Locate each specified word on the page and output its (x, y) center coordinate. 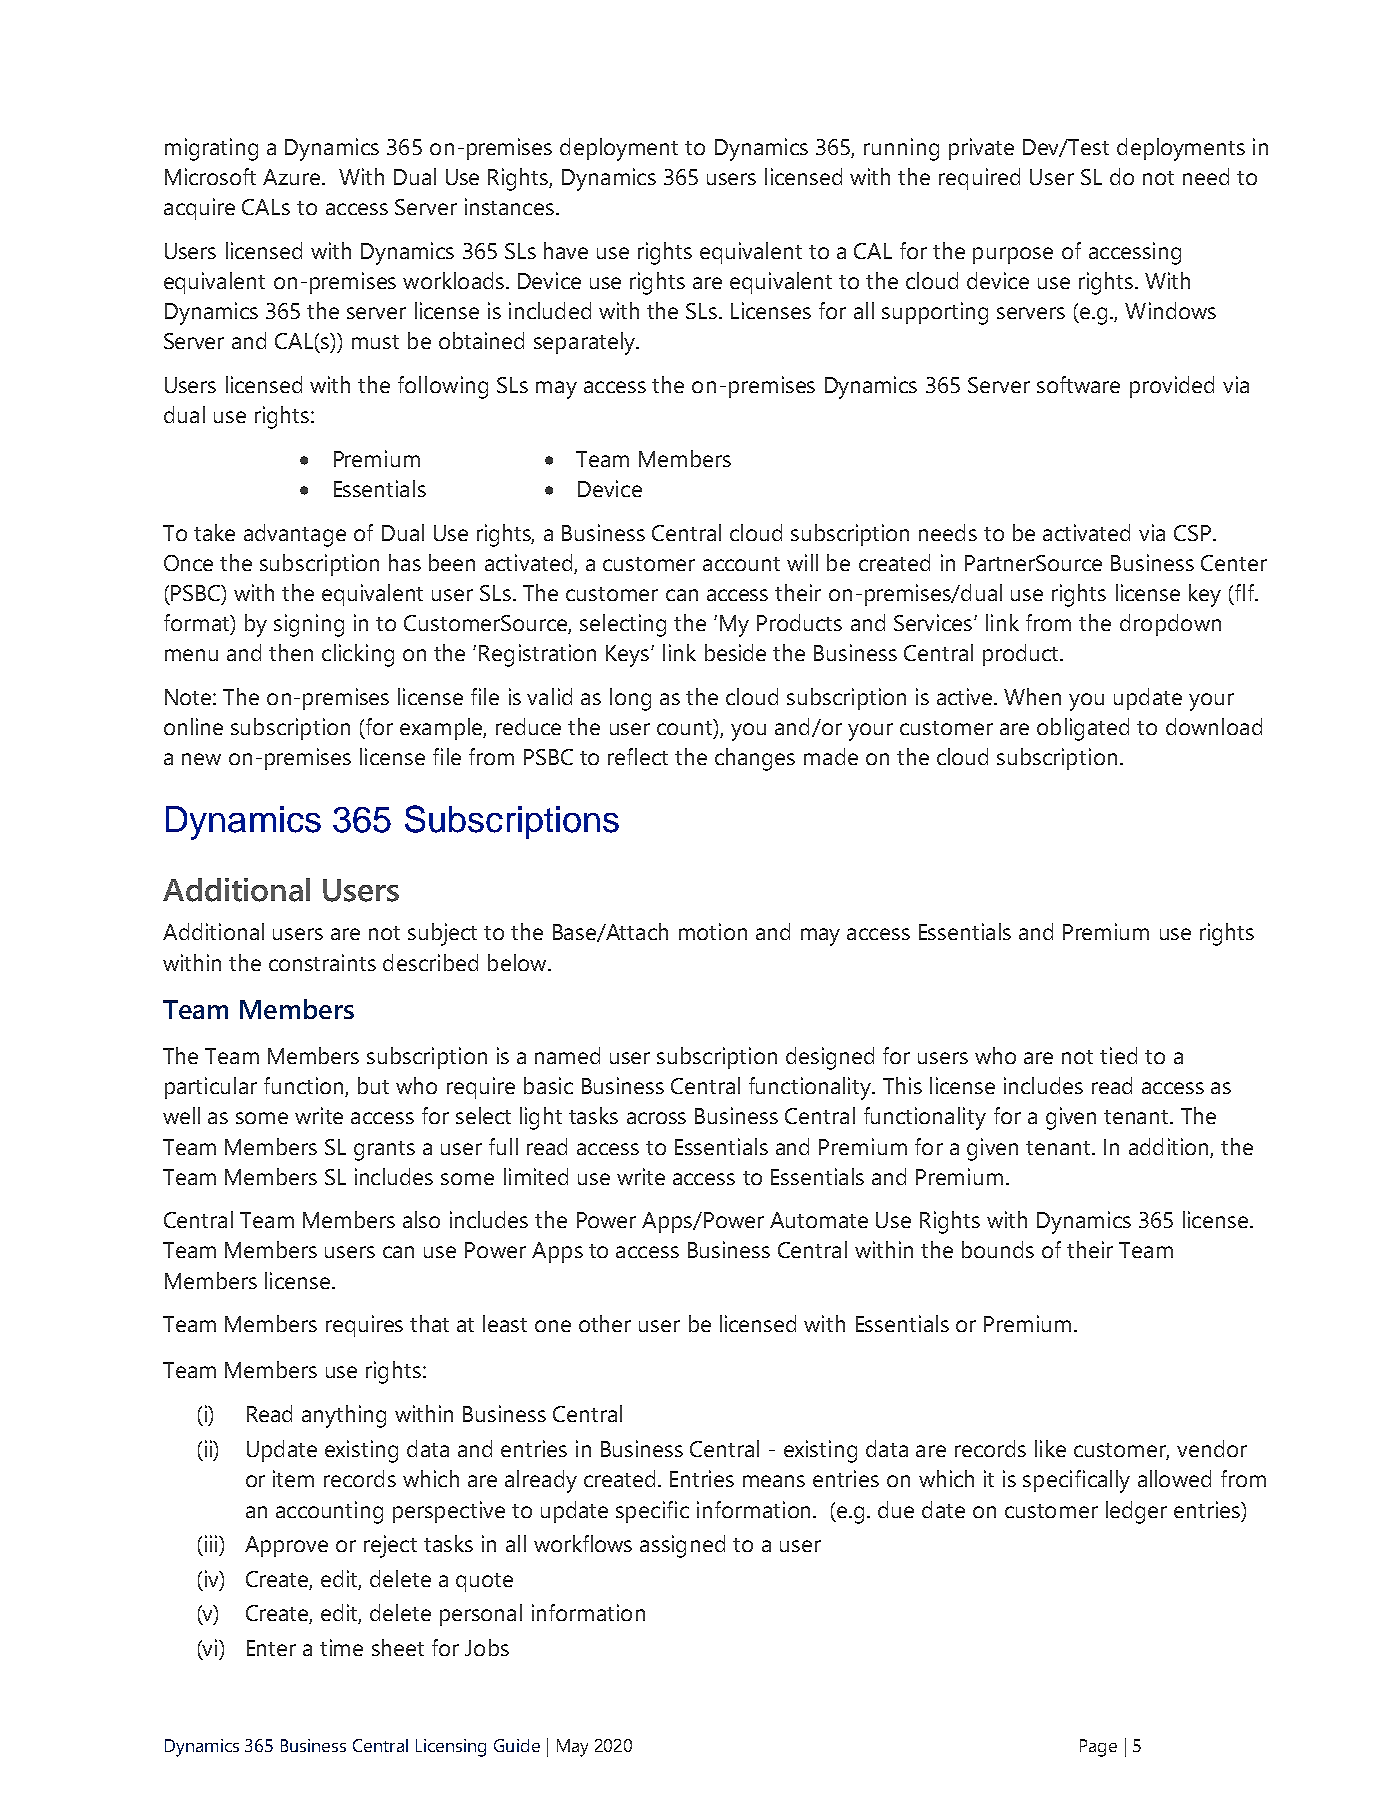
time (341, 1647)
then (291, 652)
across (656, 1118)
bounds (998, 1249)
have (566, 250)
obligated (1083, 729)
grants (384, 1151)
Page (1098, 1748)
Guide (517, 1745)
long (630, 699)
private (981, 149)
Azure (293, 177)
